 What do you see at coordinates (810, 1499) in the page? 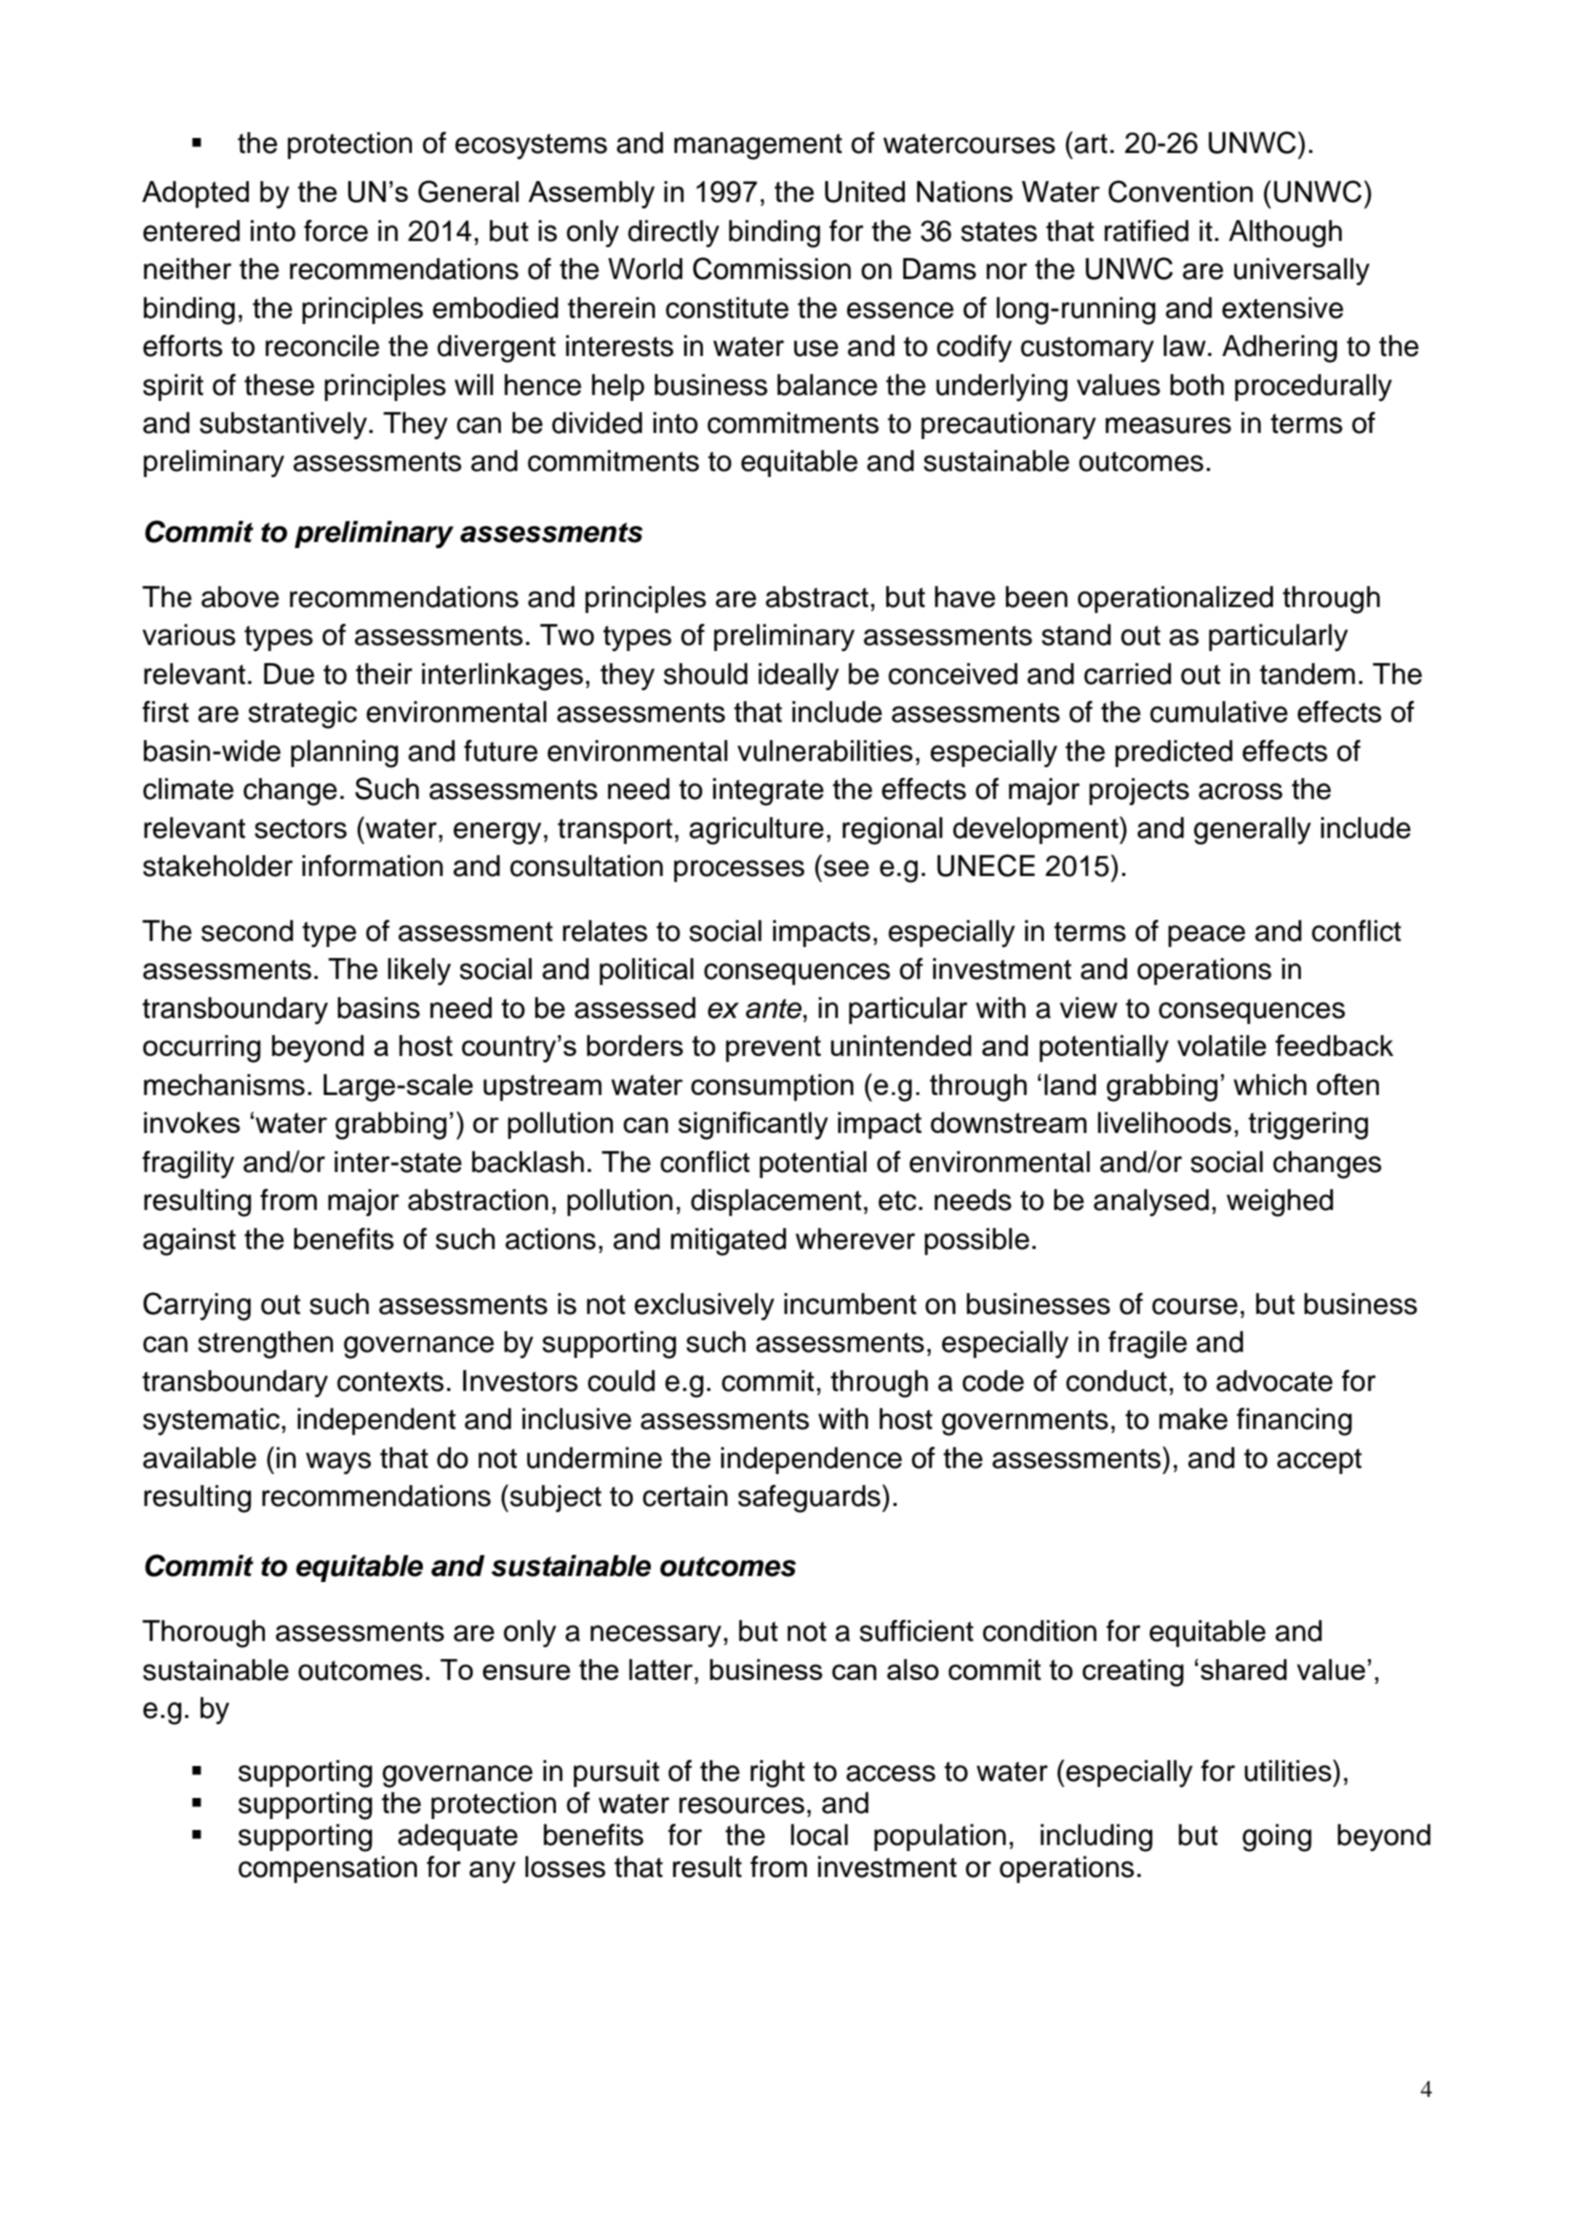
I see `safeguards` at bounding box center [810, 1499].
